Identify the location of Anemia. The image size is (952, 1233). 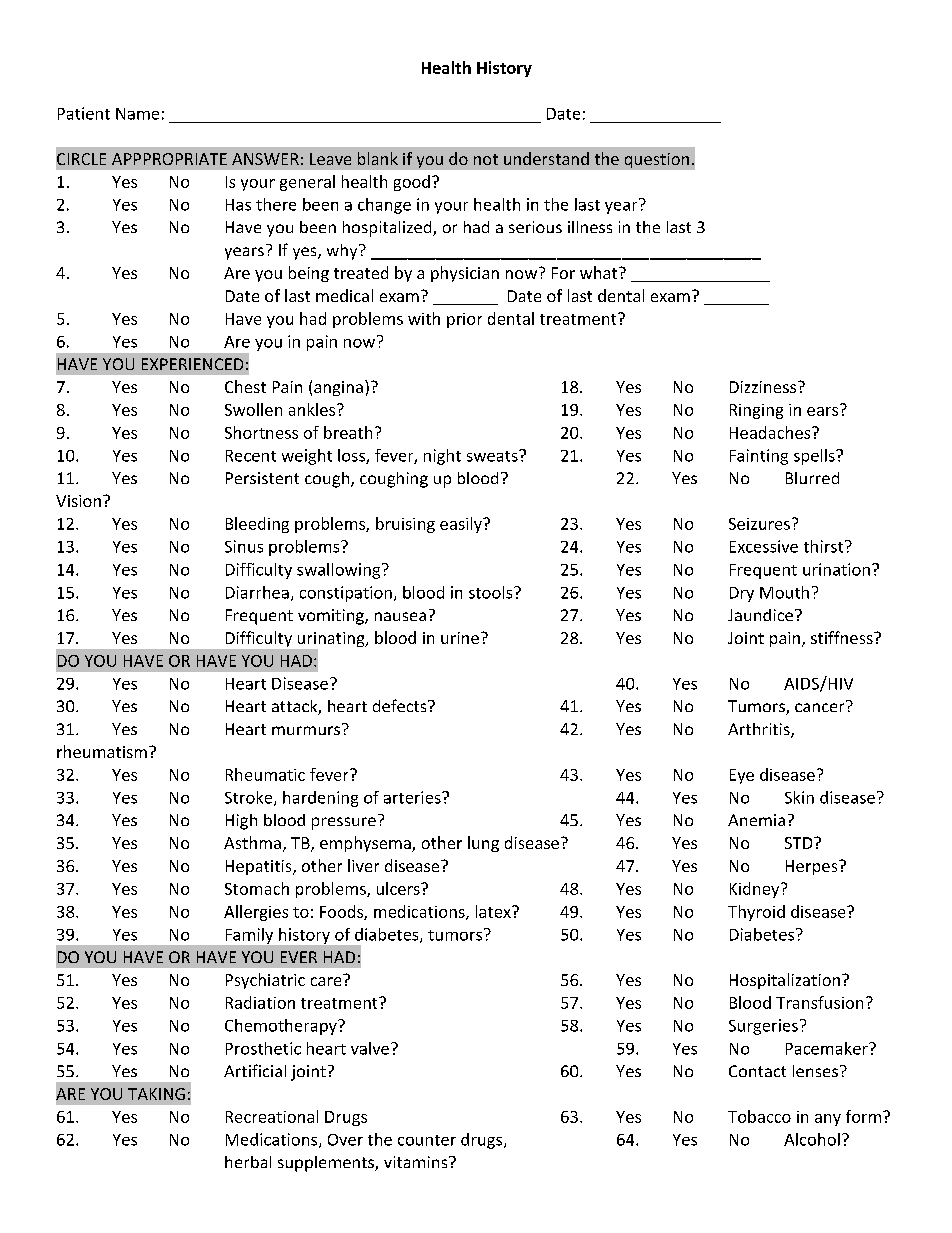
(756, 820).
